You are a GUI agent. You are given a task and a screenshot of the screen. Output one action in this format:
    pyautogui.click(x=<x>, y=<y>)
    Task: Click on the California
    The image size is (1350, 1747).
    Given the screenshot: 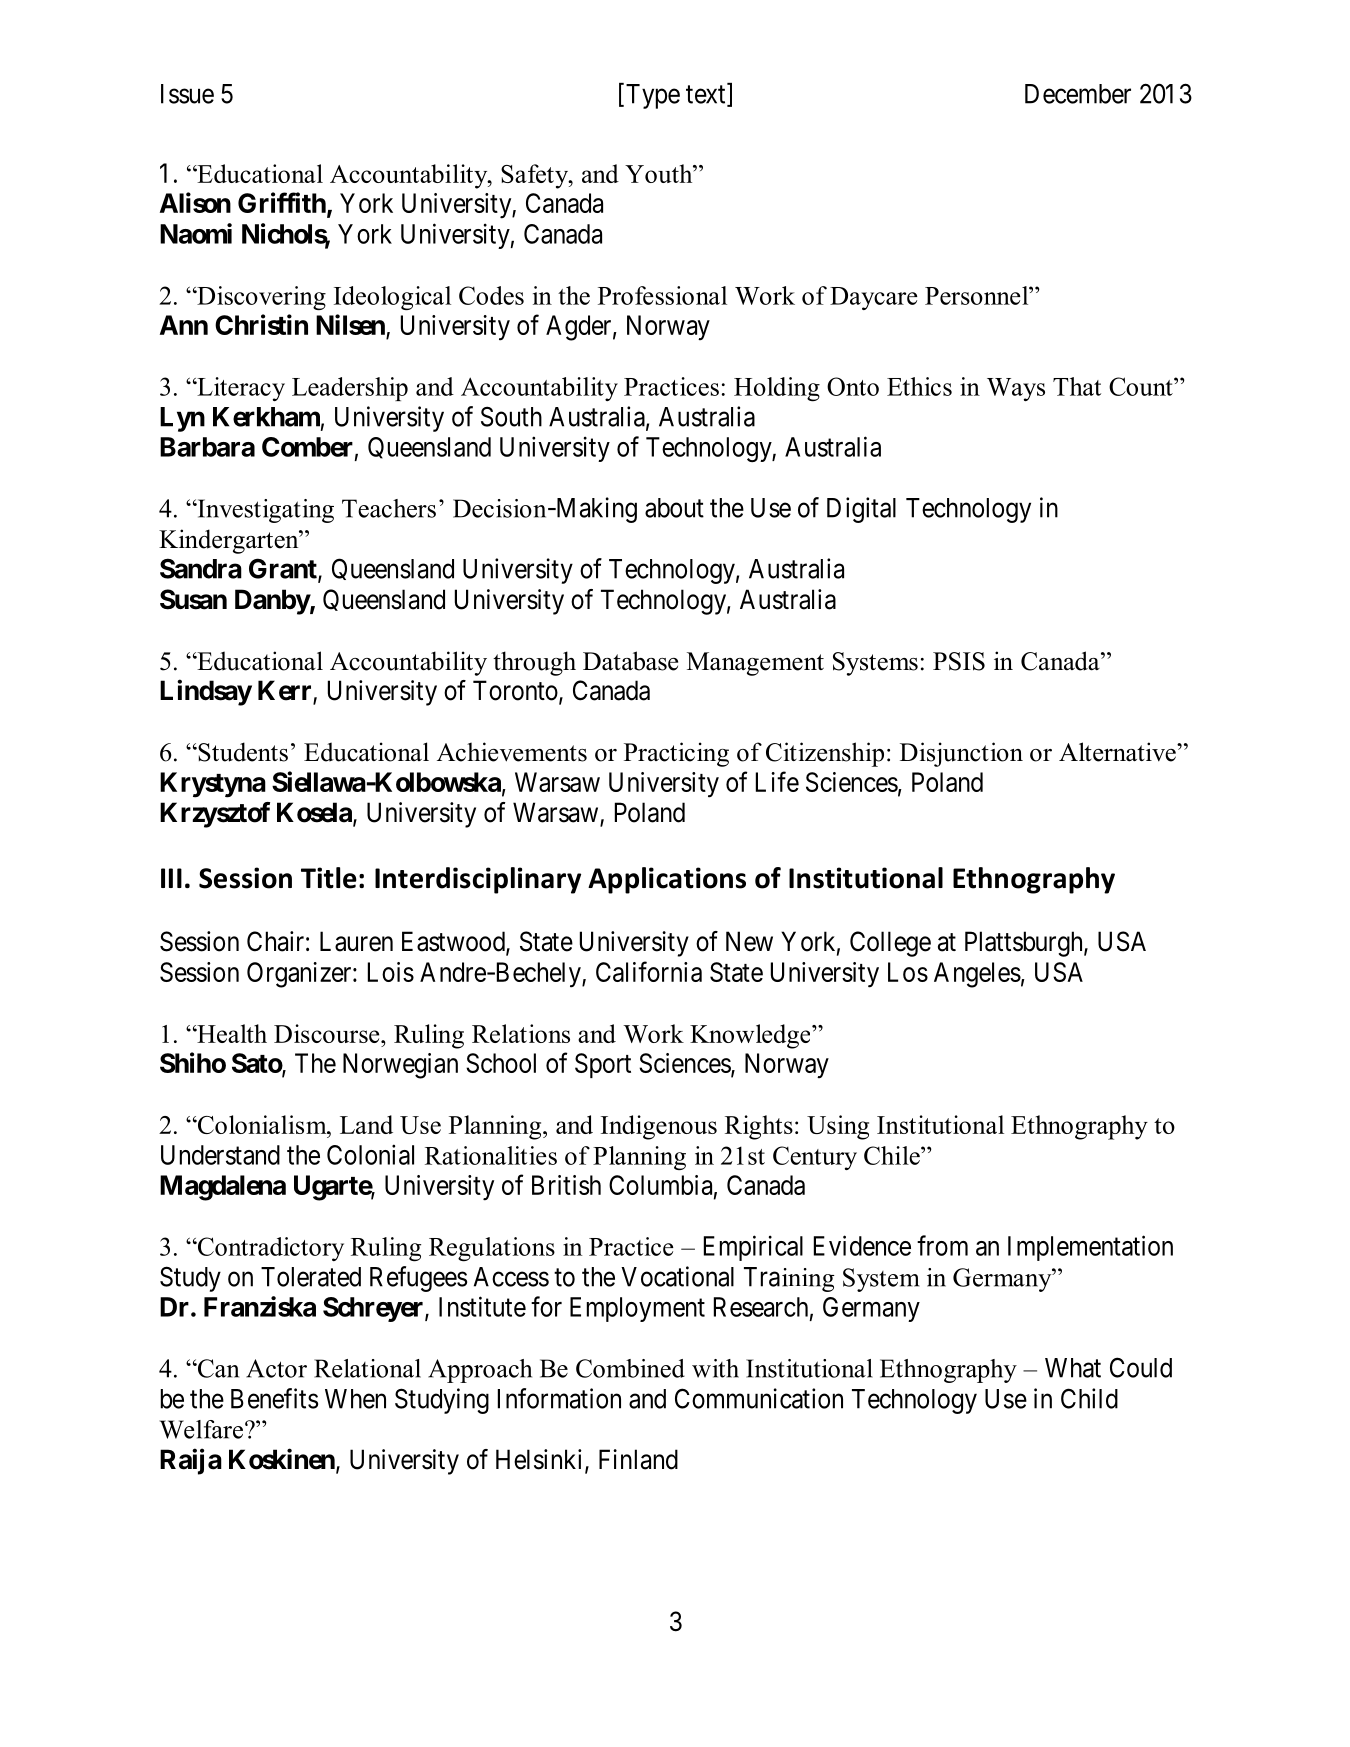 What is the action you would take?
    pyautogui.click(x=649, y=971)
